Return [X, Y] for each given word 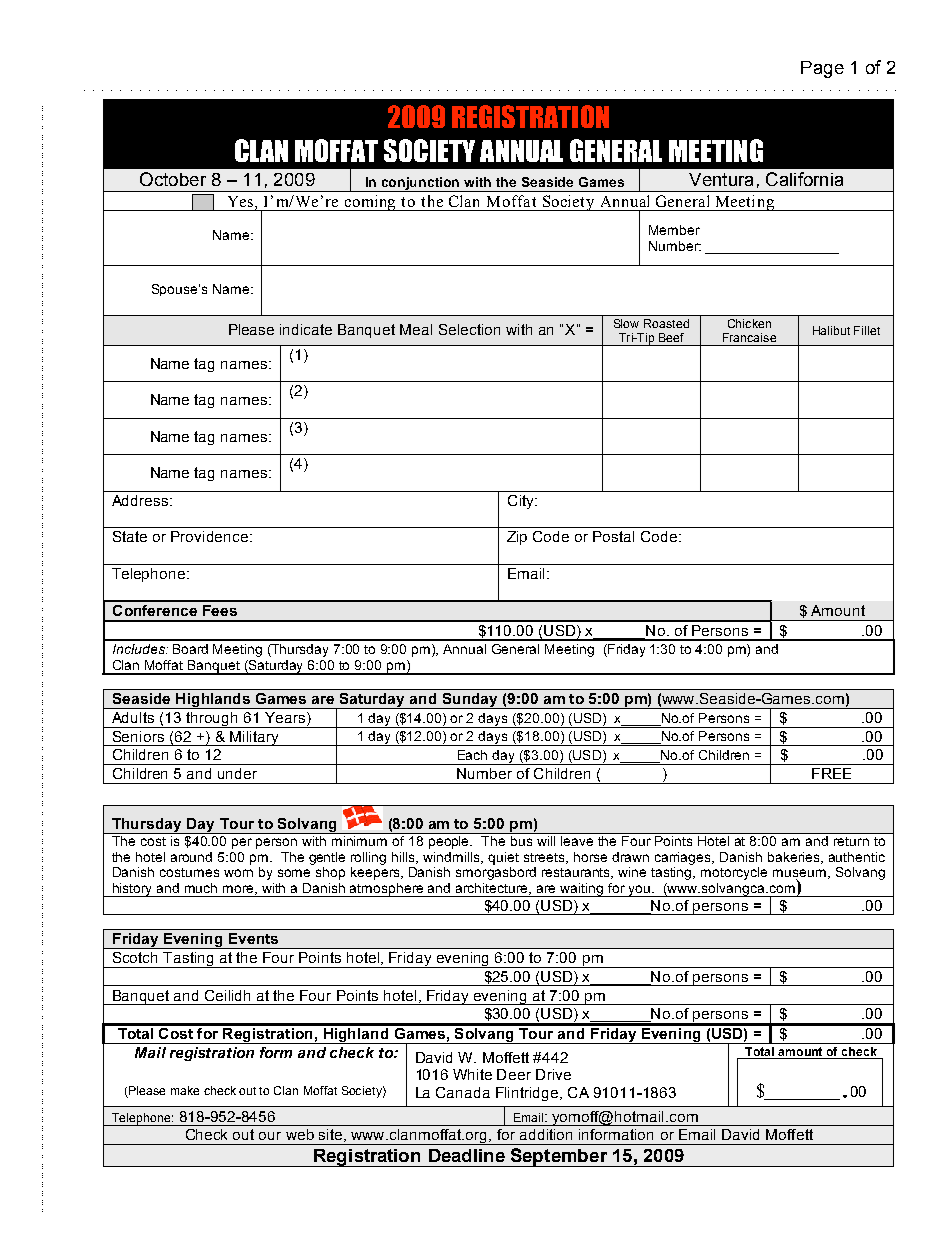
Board [190, 649]
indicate [306, 329]
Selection [469, 329]
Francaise [749, 337]
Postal [613, 536]
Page [822, 69]
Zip [517, 538]
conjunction [421, 184]
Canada [463, 1092]
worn [238, 873]
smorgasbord [496, 873]
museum [799, 874]
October [173, 179]
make [185, 1090]
